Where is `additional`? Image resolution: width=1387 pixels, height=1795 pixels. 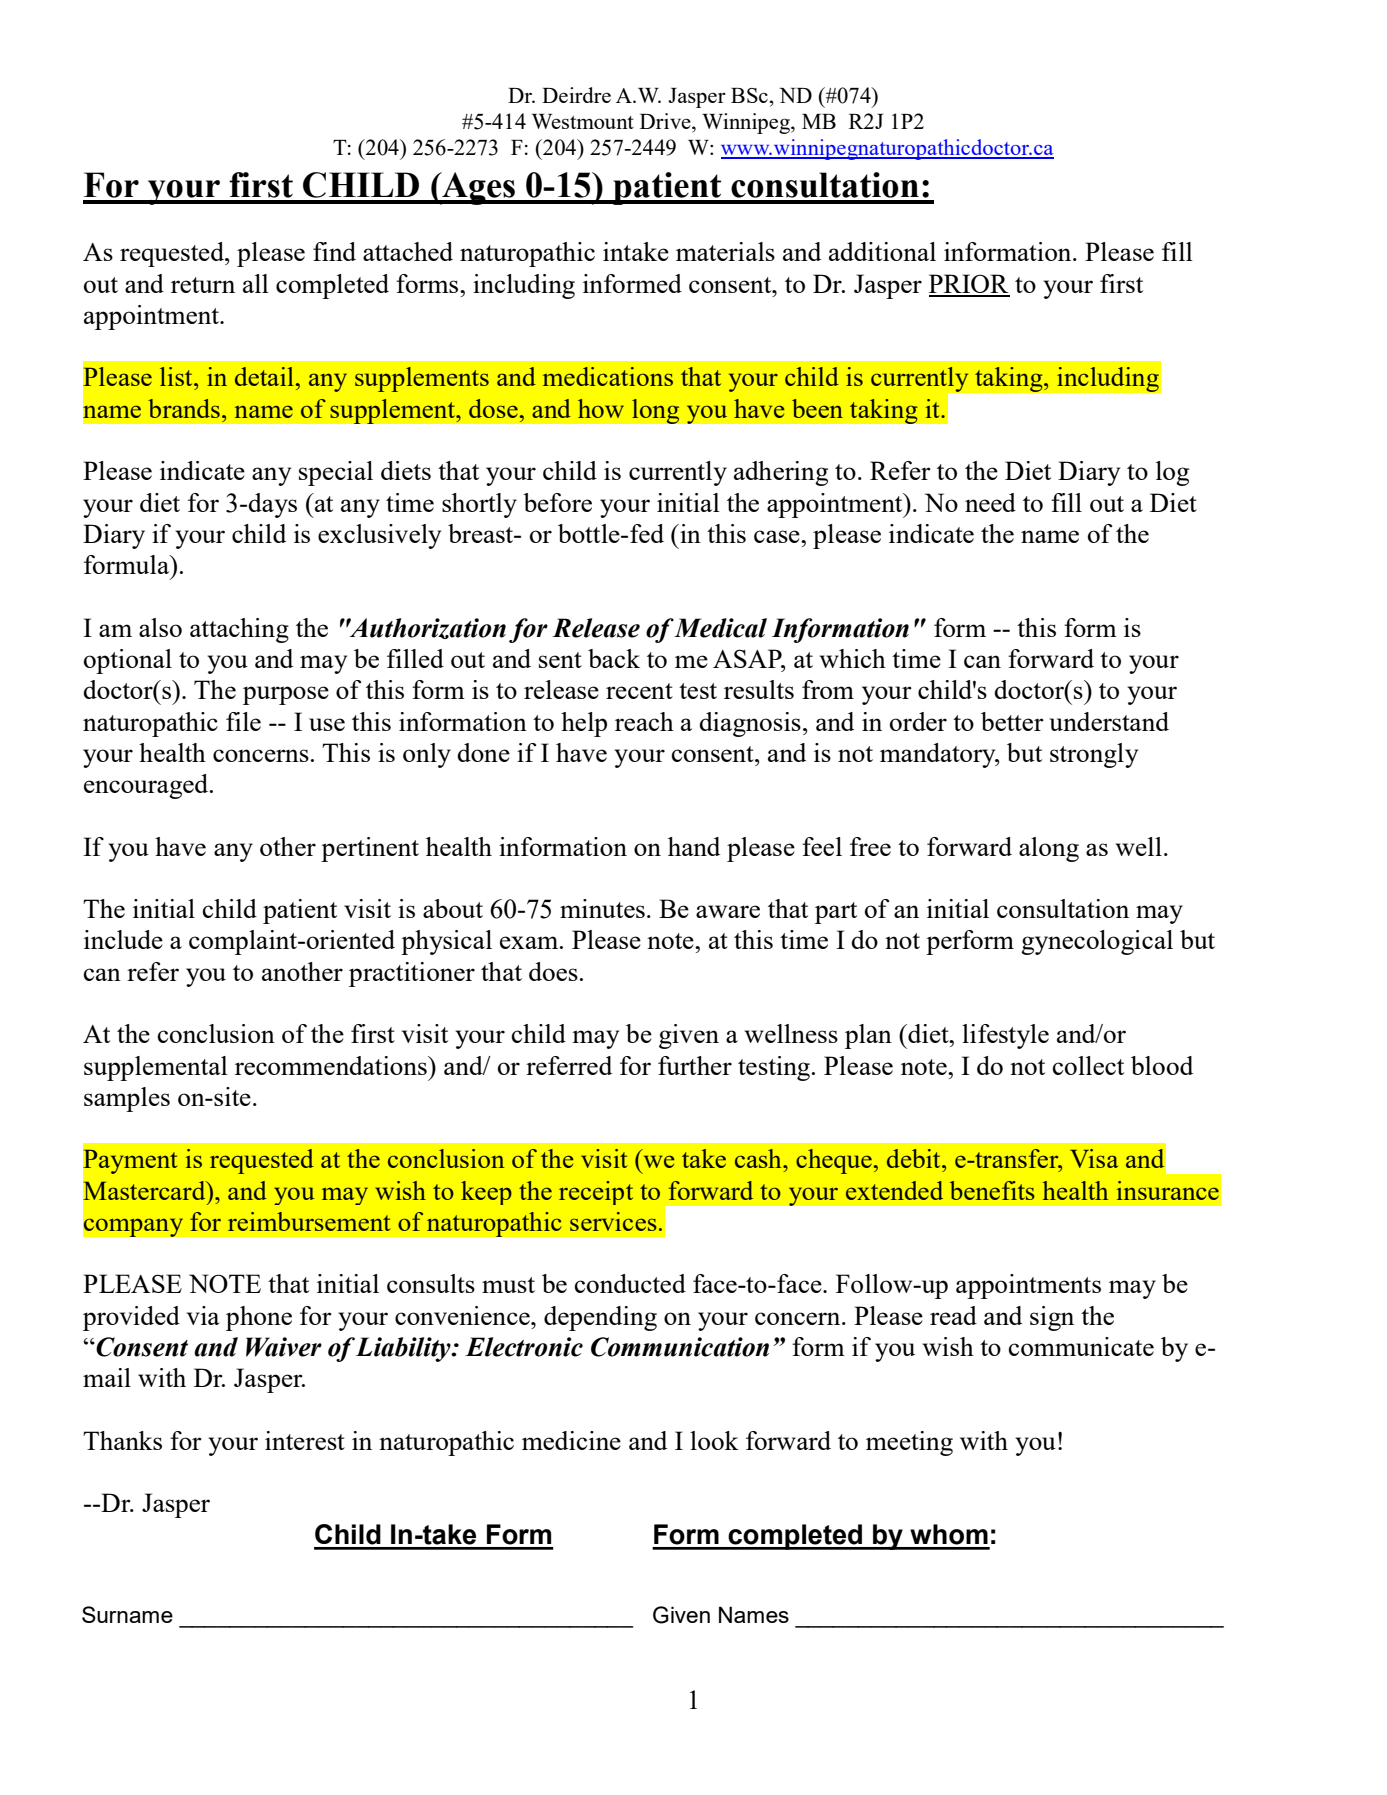 additional is located at coordinates (882, 251).
